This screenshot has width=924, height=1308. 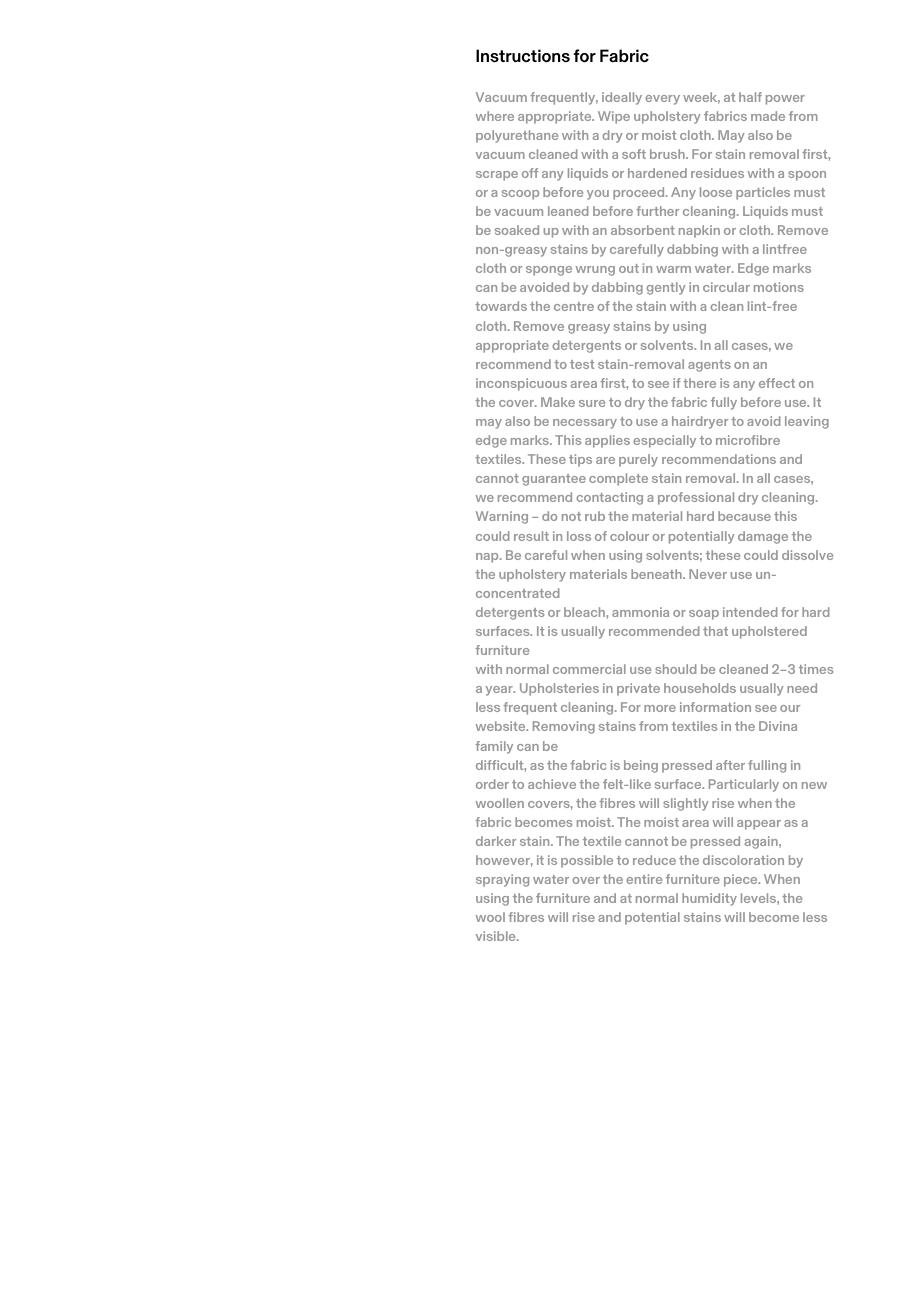 What do you see at coordinates (662, 100) in the screenshot?
I see `every` at bounding box center [662, 100].
